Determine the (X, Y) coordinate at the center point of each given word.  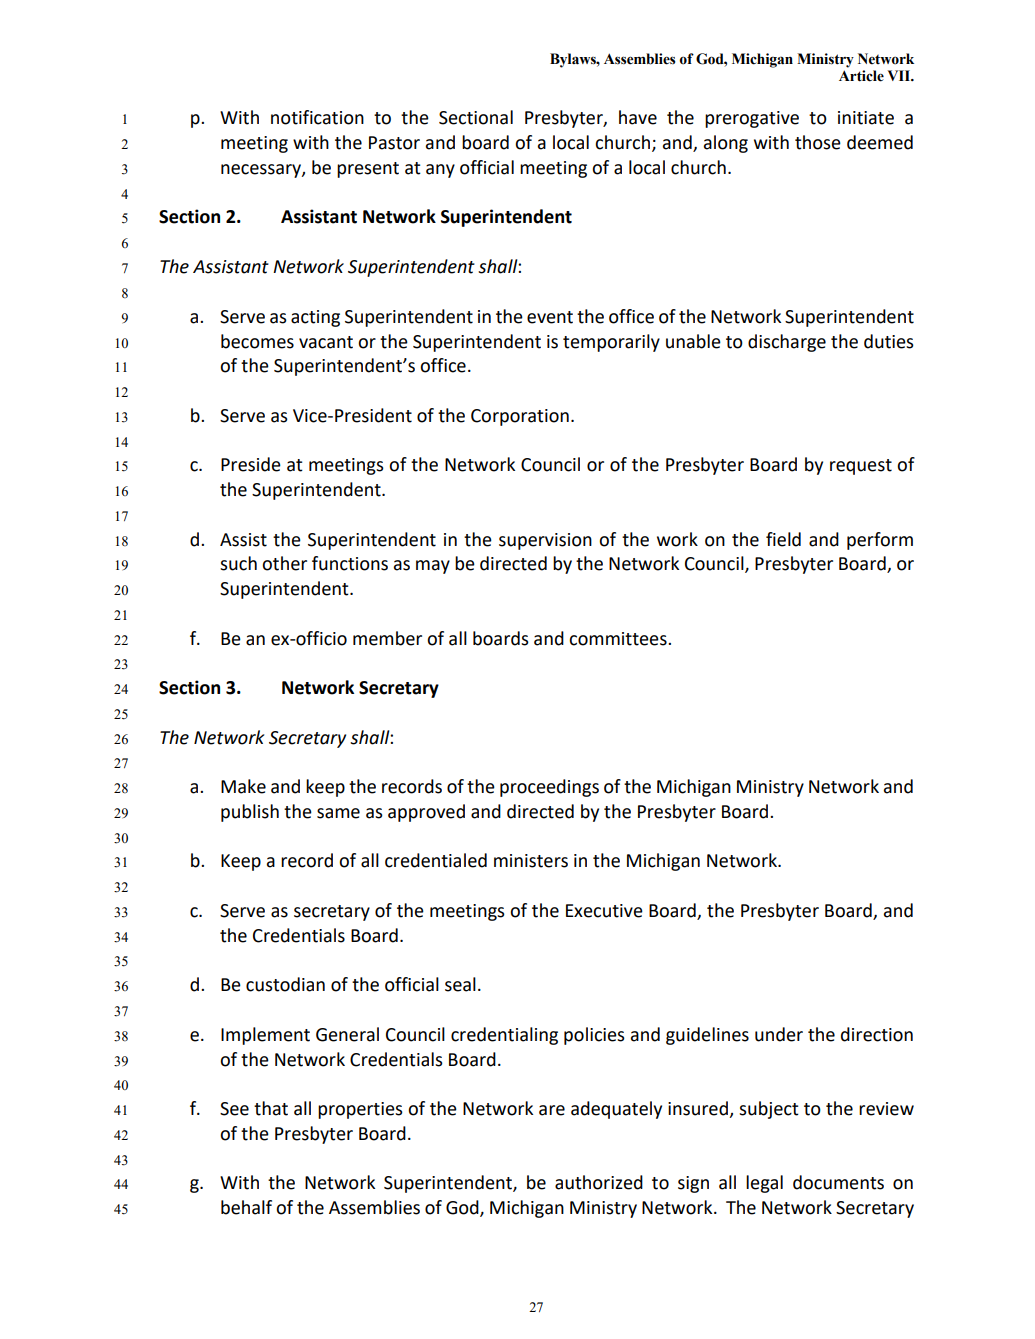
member (387, 638)
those (818, 142)
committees (619, 639)
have (638, 117)
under (779, 1034)
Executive (604, 911)
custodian (285, 984)
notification (317, 117)
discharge (787, 343)
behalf (246, 1207)
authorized (599, 1182)
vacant (326, 342)
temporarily (611, 343)
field (783, 539)
